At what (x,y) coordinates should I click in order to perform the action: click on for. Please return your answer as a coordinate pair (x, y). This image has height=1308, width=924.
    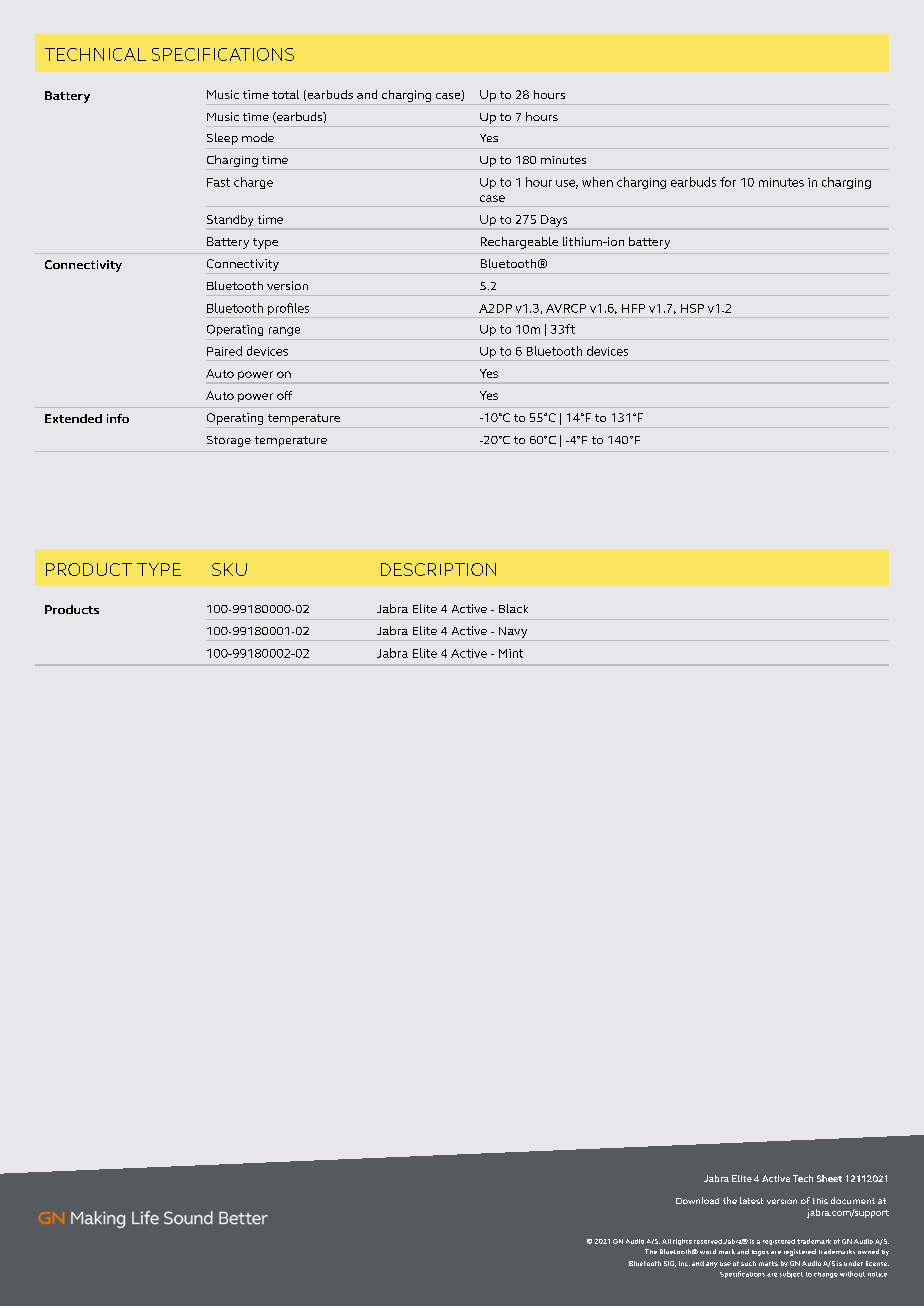
    Looking at the image, I should click on (728, 182).
